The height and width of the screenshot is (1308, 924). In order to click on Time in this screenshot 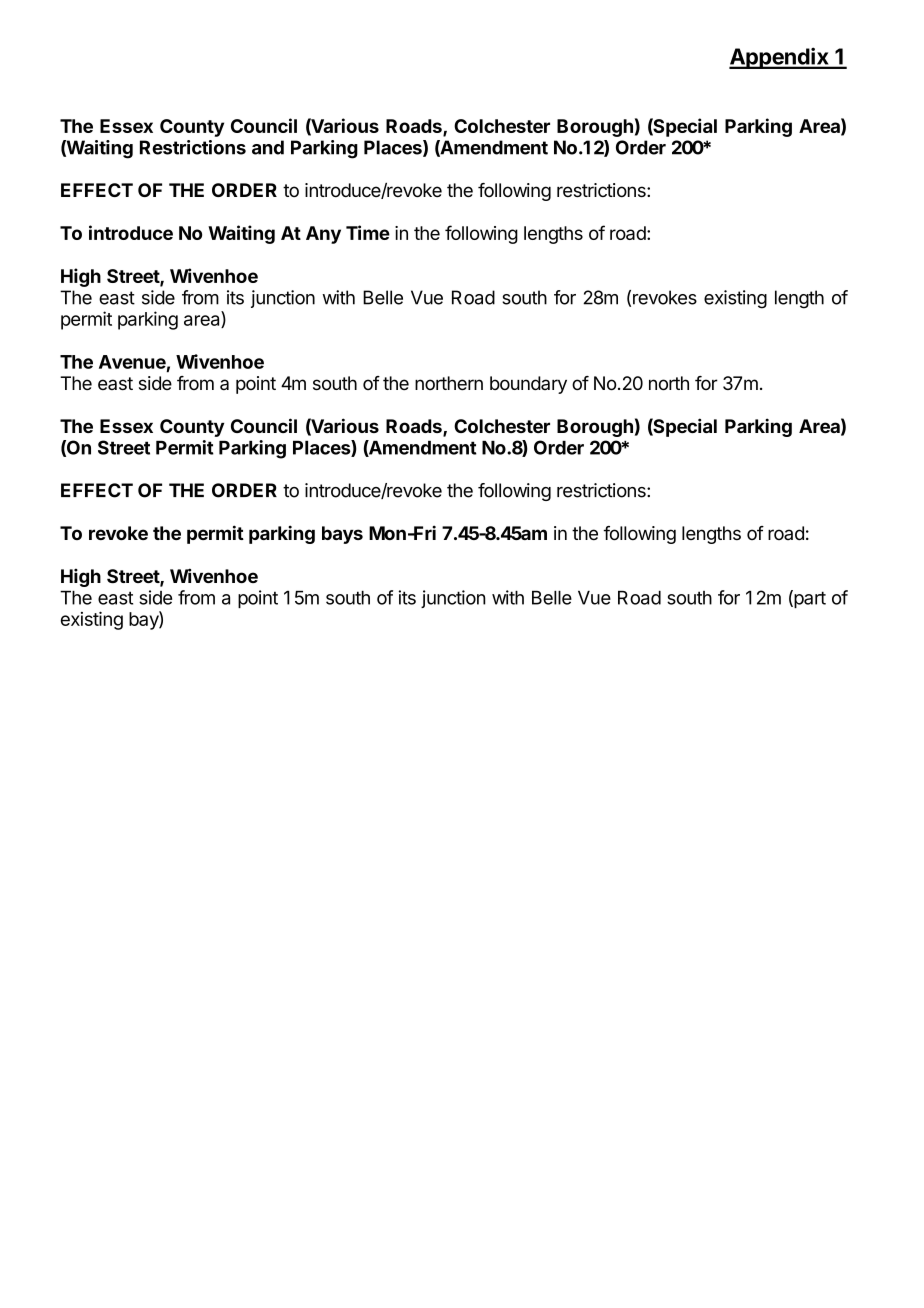, I will do `click(368, 232)`.
